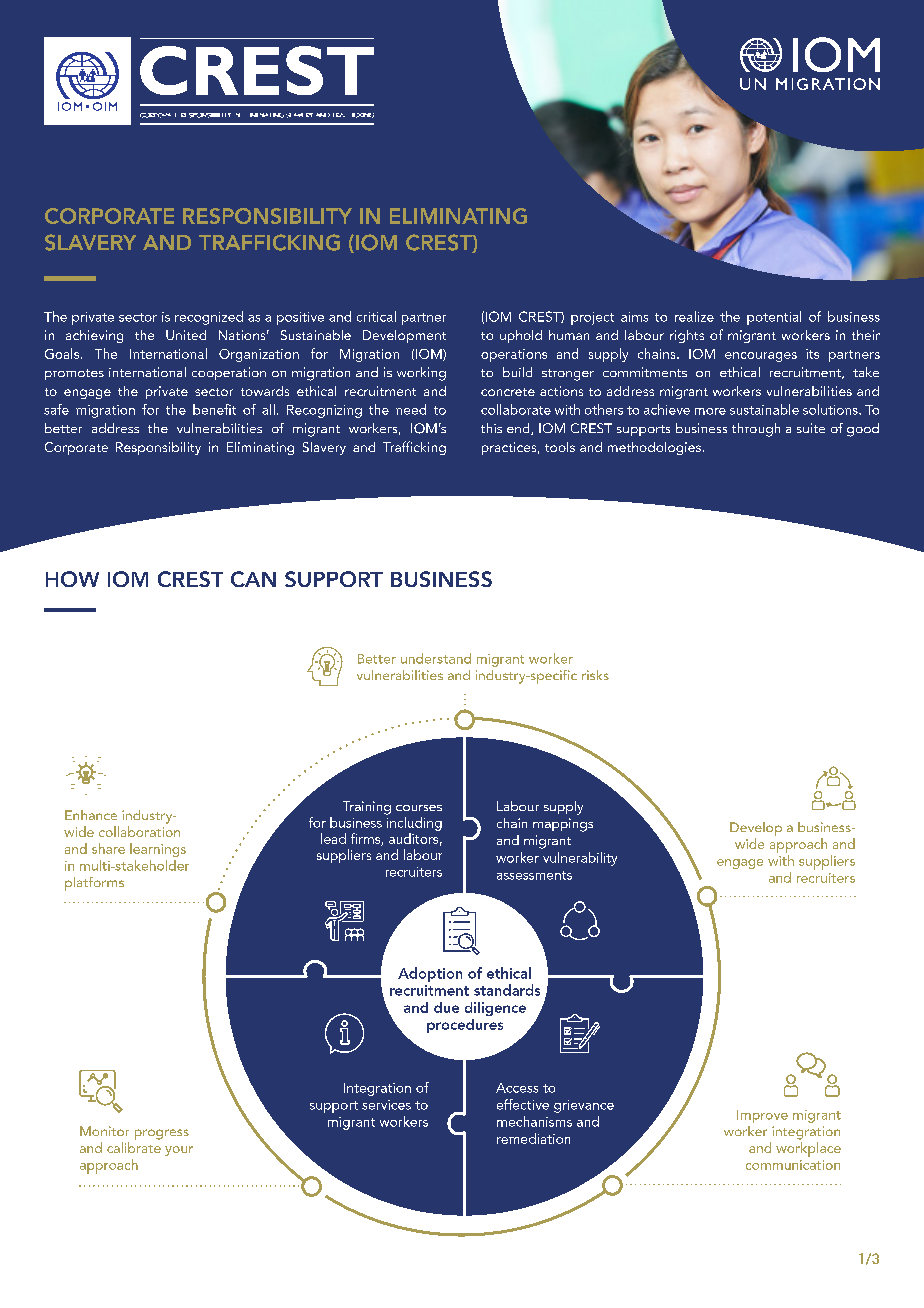 This screenshot has height=1308, width=924. What do you see at coordinates (514, 355) in the screenshot?
I see `operations` at bounding box center [514, 355].
